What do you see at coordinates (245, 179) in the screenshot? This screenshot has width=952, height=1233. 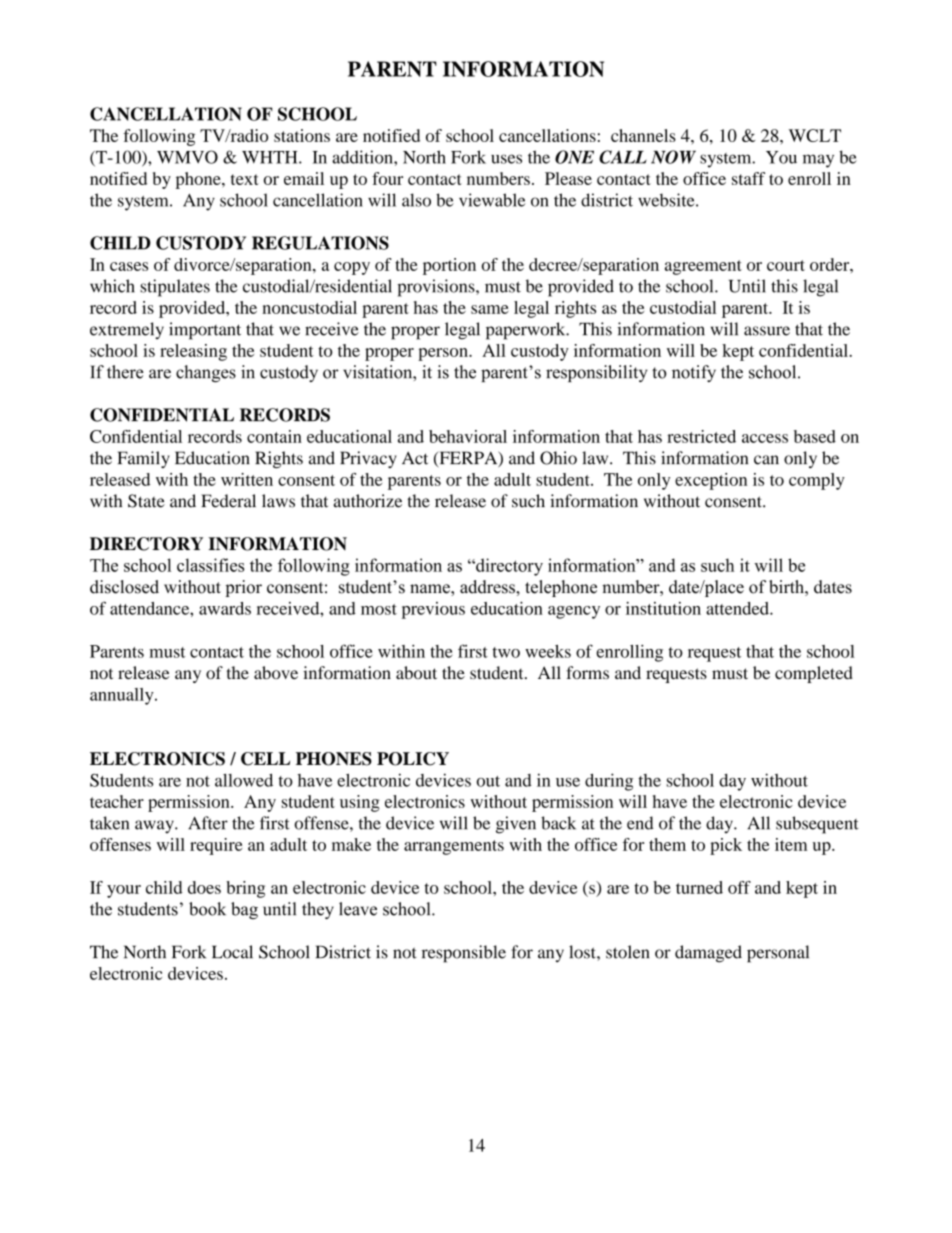 I see `text` at bounding box center [245, 179].
